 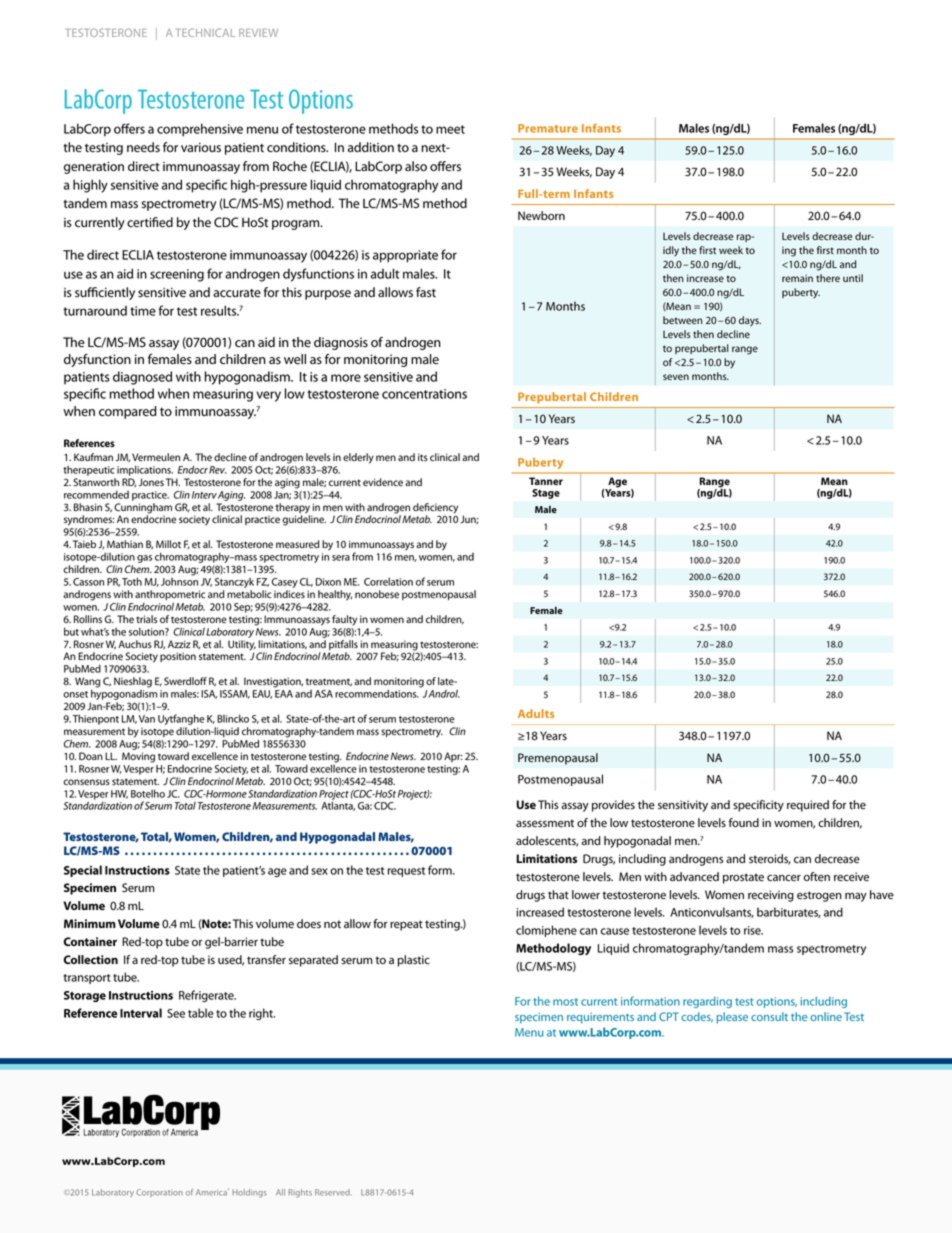 What do you see at coordinates (453, 757) in the screenshot?
I see `Apr` at bounding box center [453, 757].
